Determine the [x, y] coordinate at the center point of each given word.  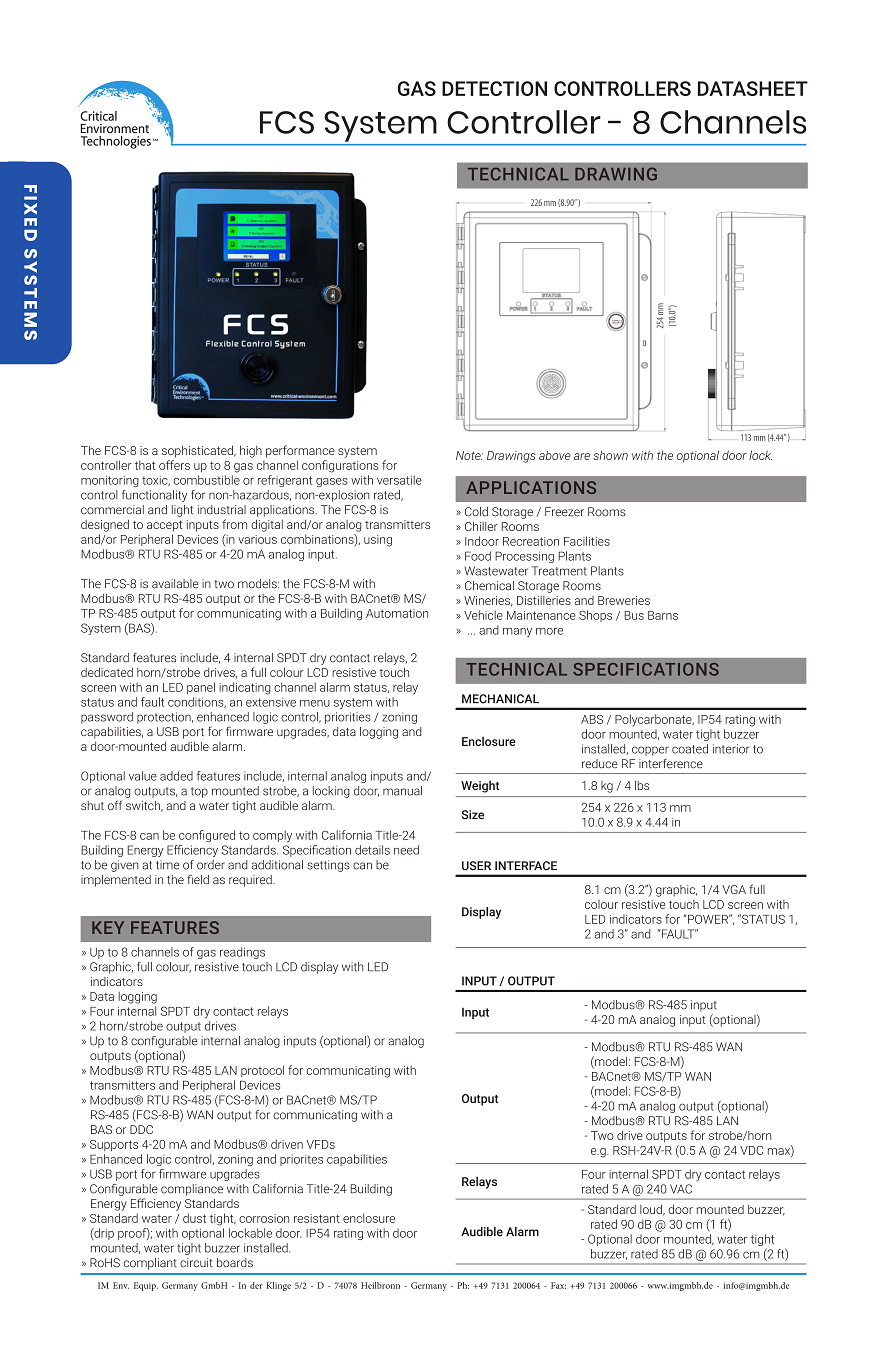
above [555, 455]
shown [610, 455]
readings [242, 953]
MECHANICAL [500, 699]
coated [690, 749]
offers [174, 465]
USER [476, 866]
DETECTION [494, 88]
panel [201, 688]
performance [300, 451]
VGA [734, 889]
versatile [399, 480]
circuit [196, 1263]
